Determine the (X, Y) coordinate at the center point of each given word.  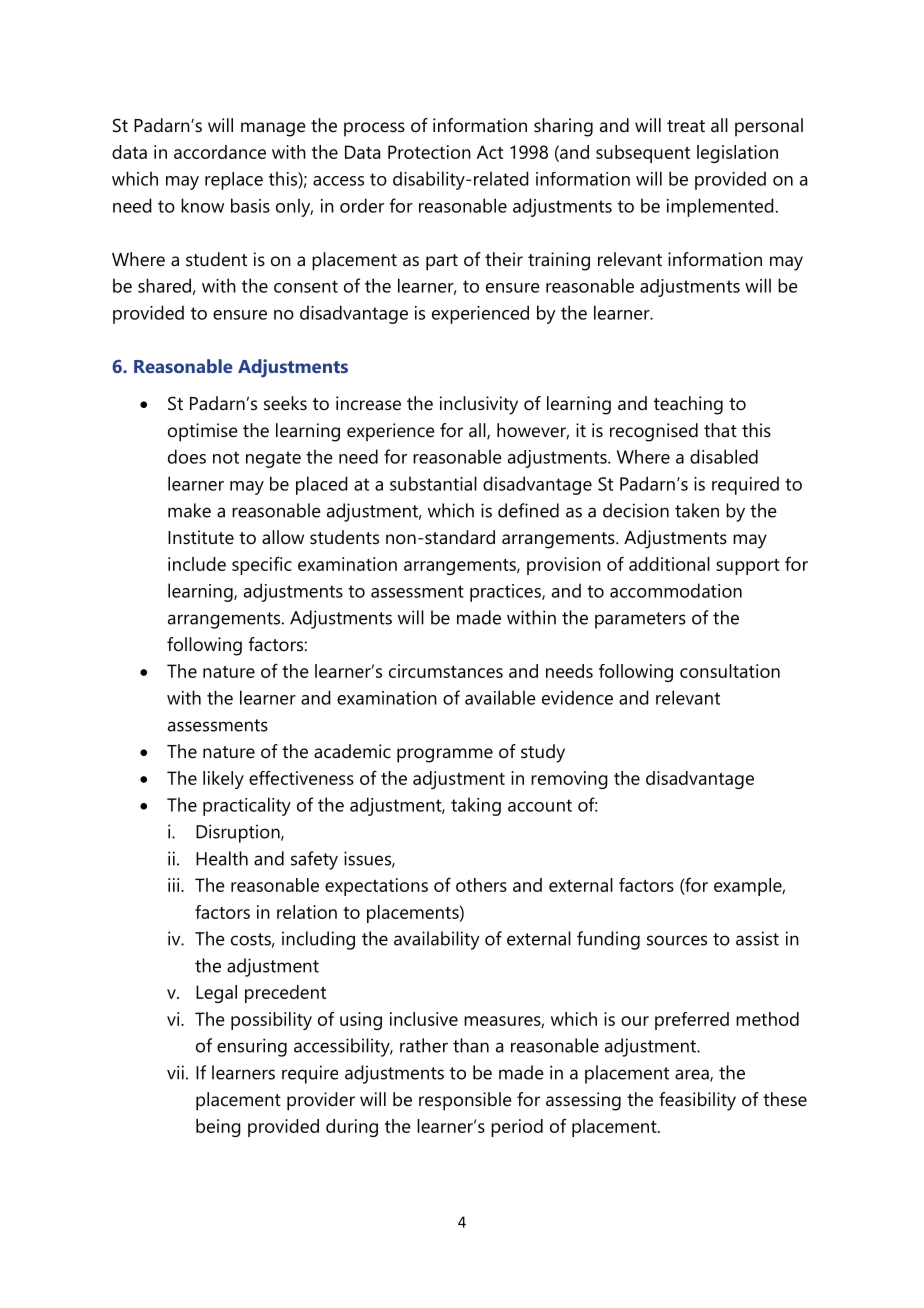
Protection (429, 152)
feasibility (697, 1101)
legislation (737, 154)
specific (262, 565)
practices (506, 593)
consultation (730, 671)
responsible (465, 1101)
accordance (220, 152)
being (218, 1128)
